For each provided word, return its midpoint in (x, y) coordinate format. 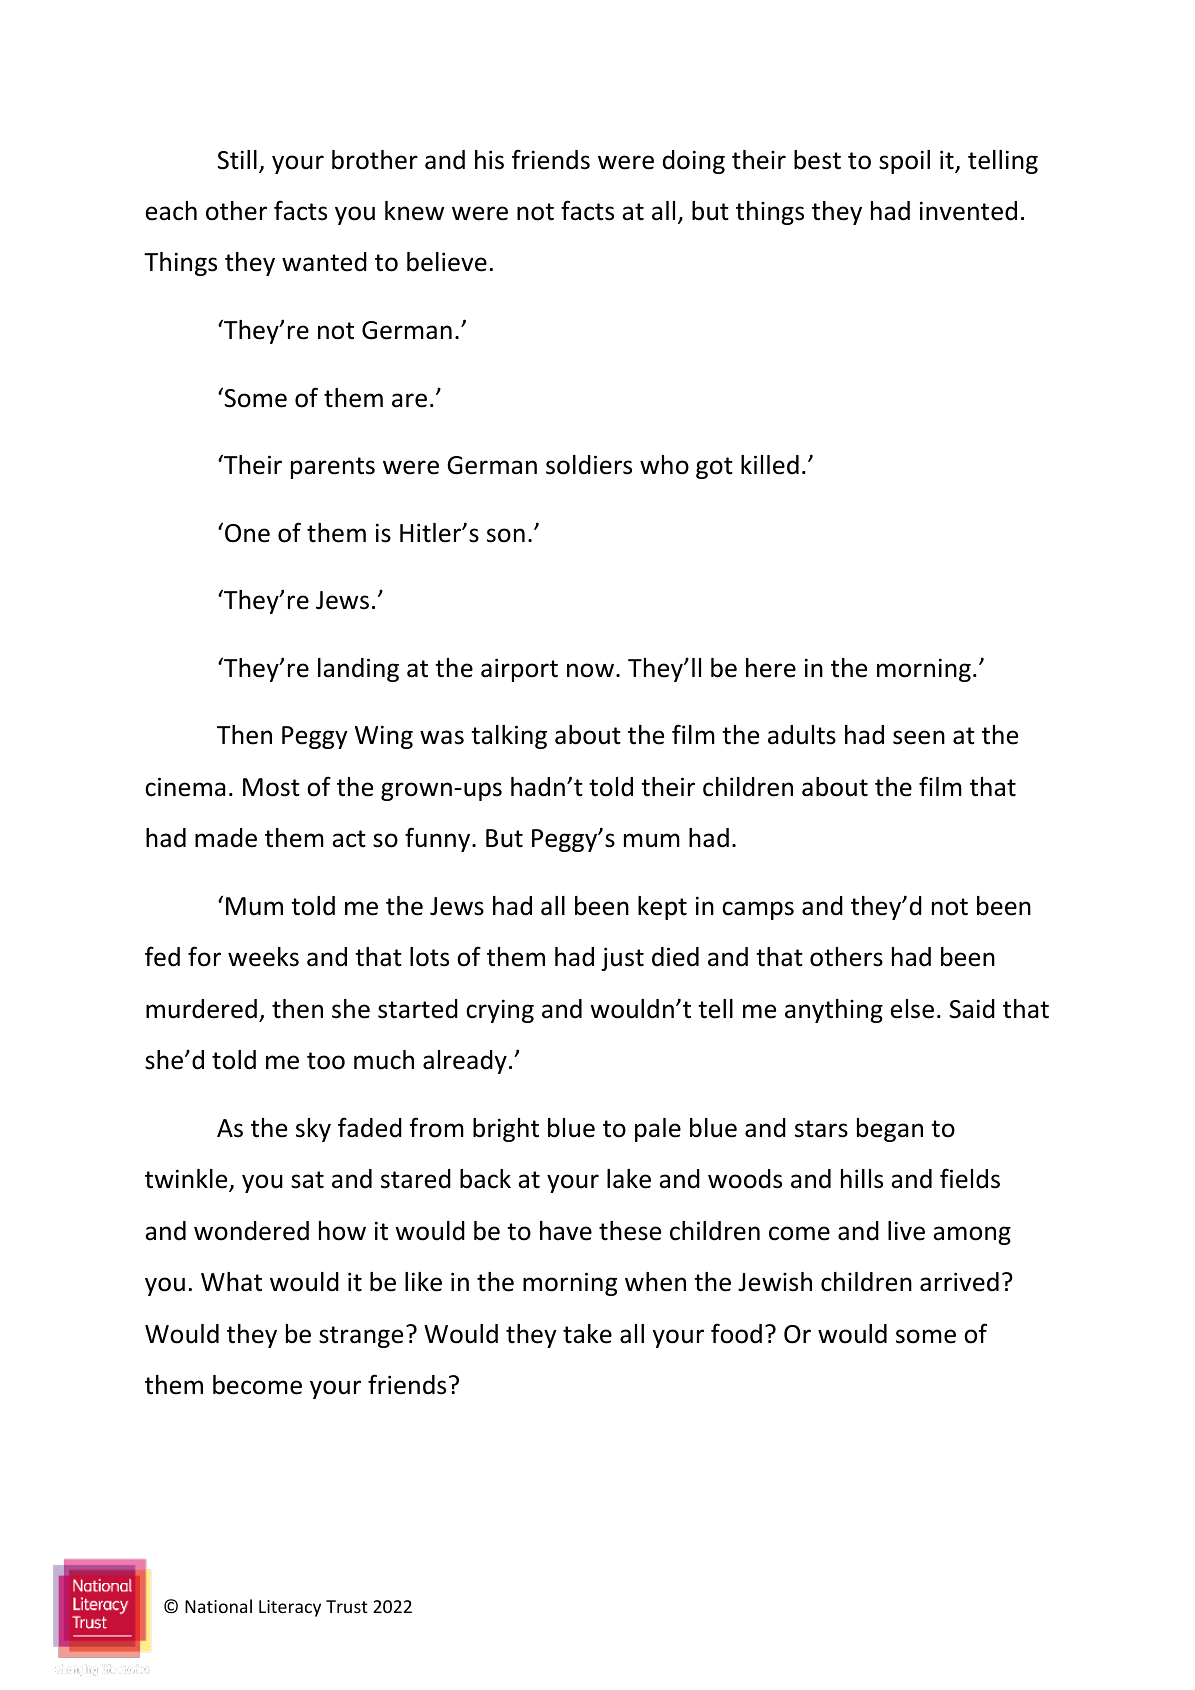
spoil (904, 162)
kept (662, 908)
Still (237, 160)
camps (758, 910)
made (226, 838)
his (489, 160)
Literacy (290, 1608)
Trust (347, 1606)
